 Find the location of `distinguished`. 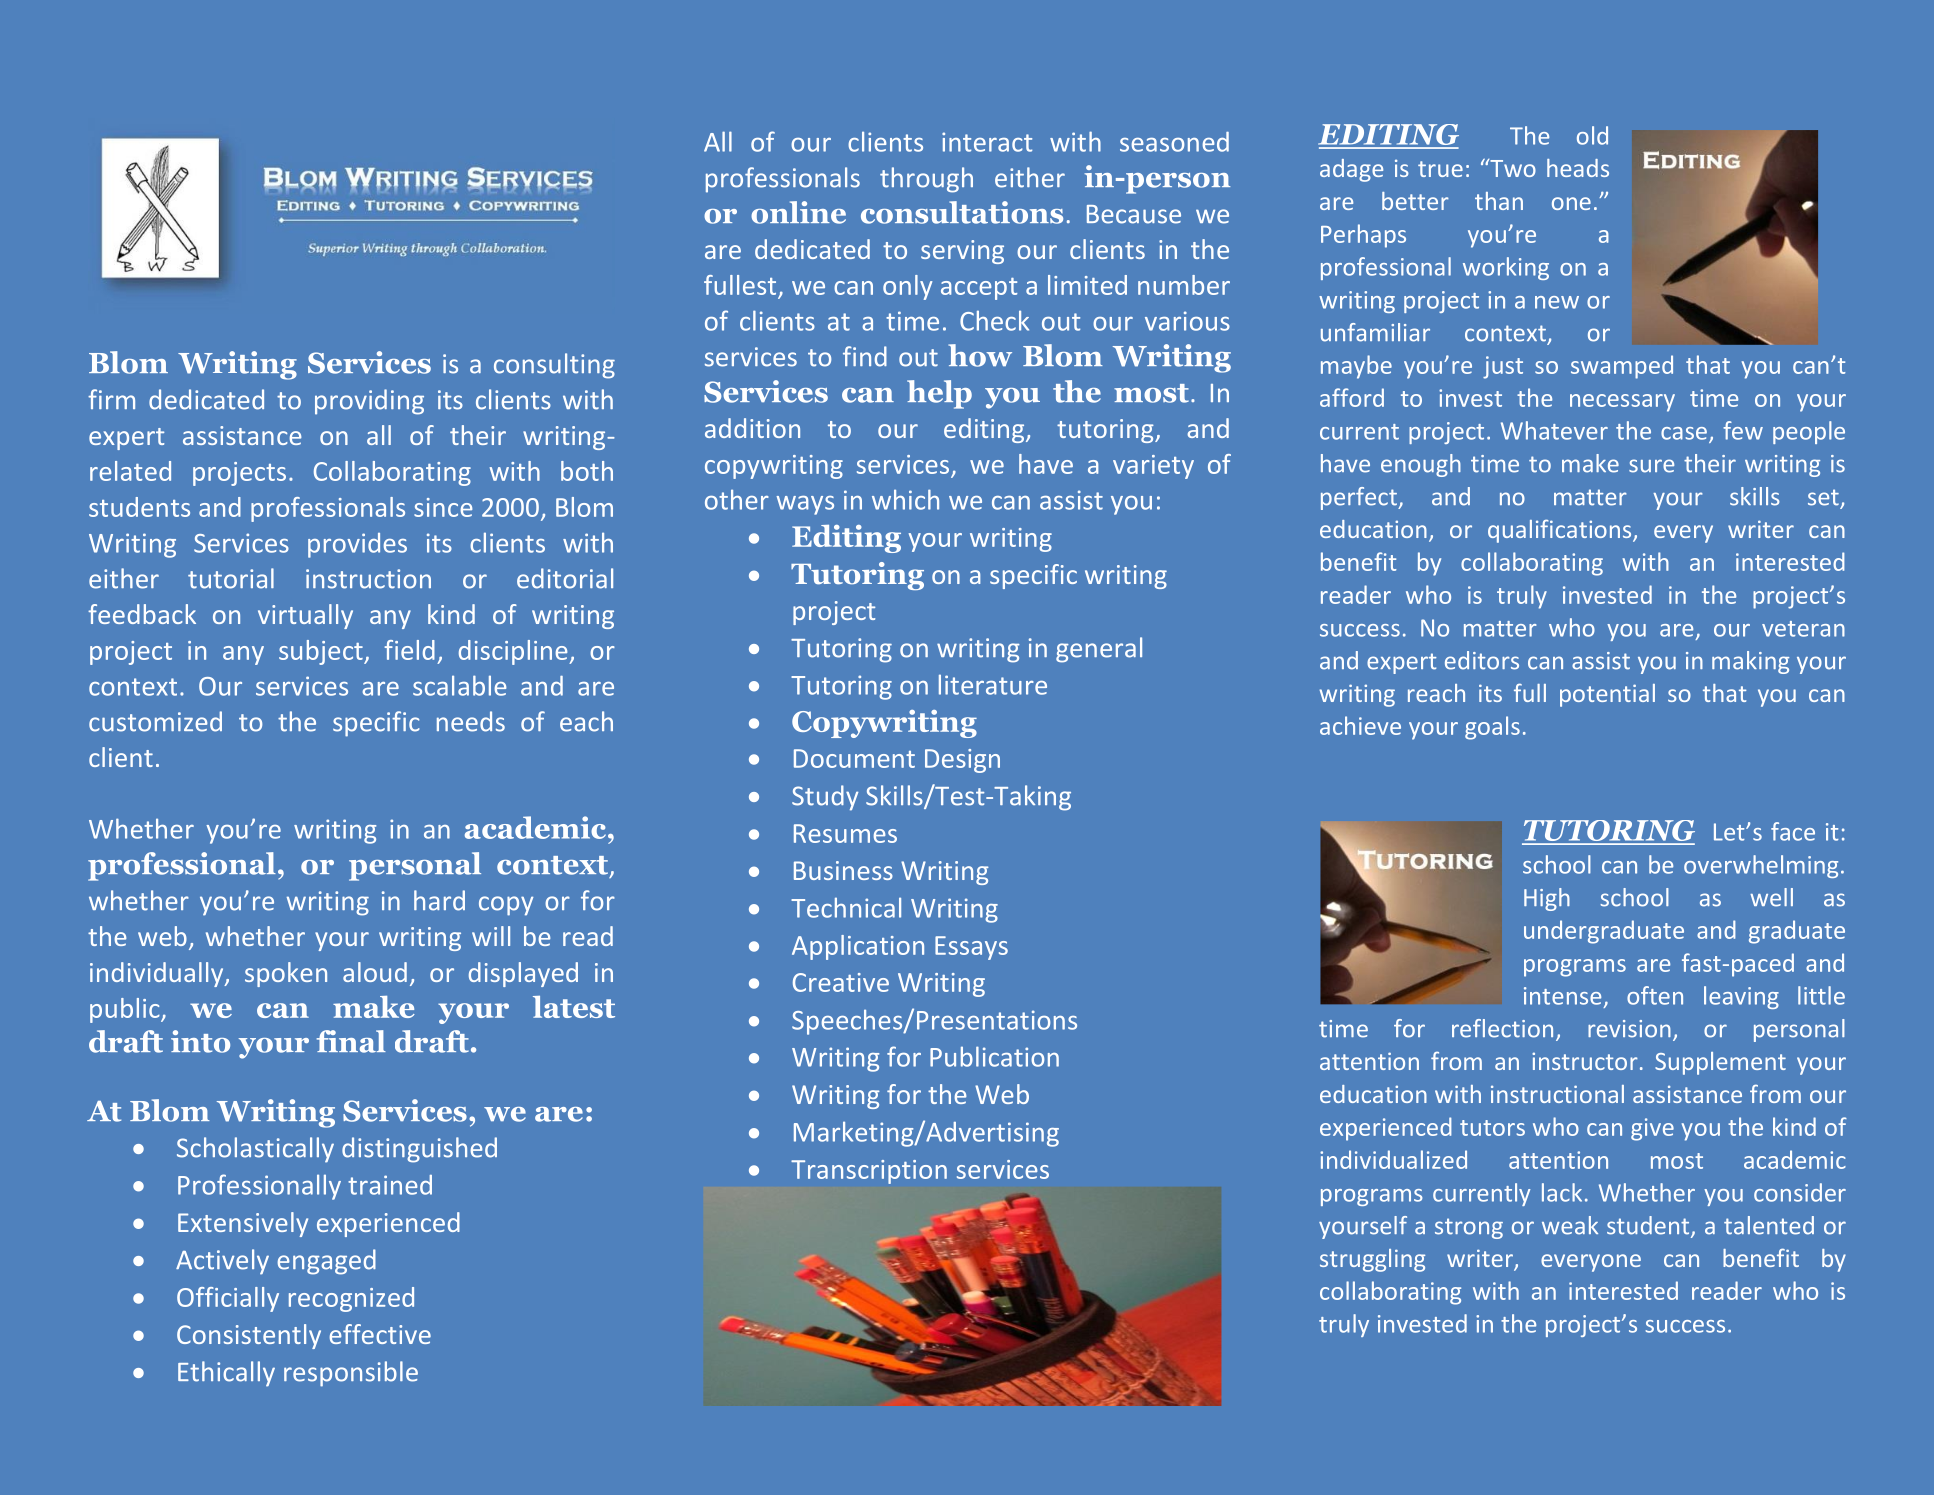

distinguished is located at coordinates (419, 1150).
